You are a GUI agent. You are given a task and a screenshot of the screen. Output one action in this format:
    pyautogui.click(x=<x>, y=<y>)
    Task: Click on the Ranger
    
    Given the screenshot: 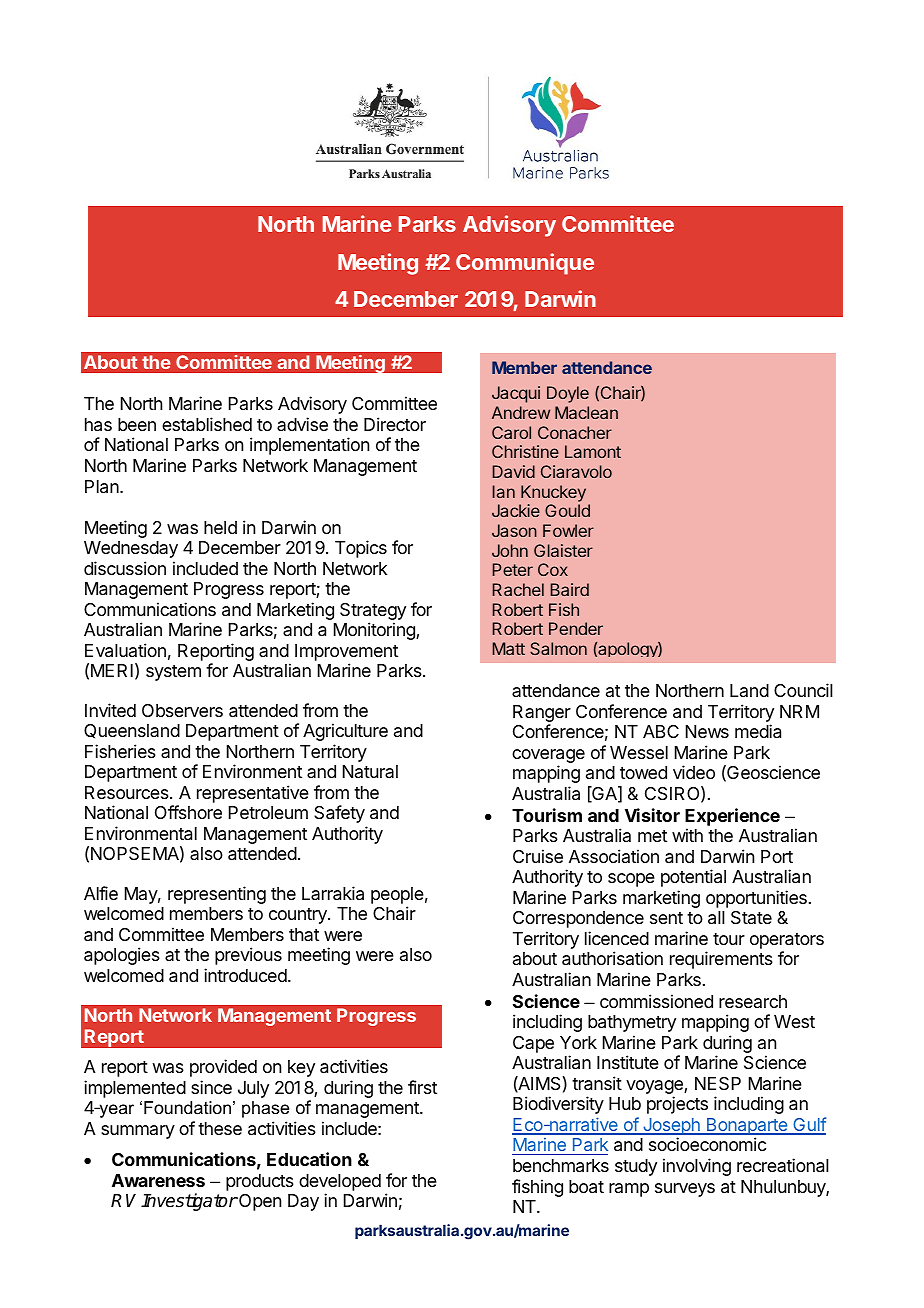 What is the action you would take?
    pyautogui.click(x=542, y=713)
